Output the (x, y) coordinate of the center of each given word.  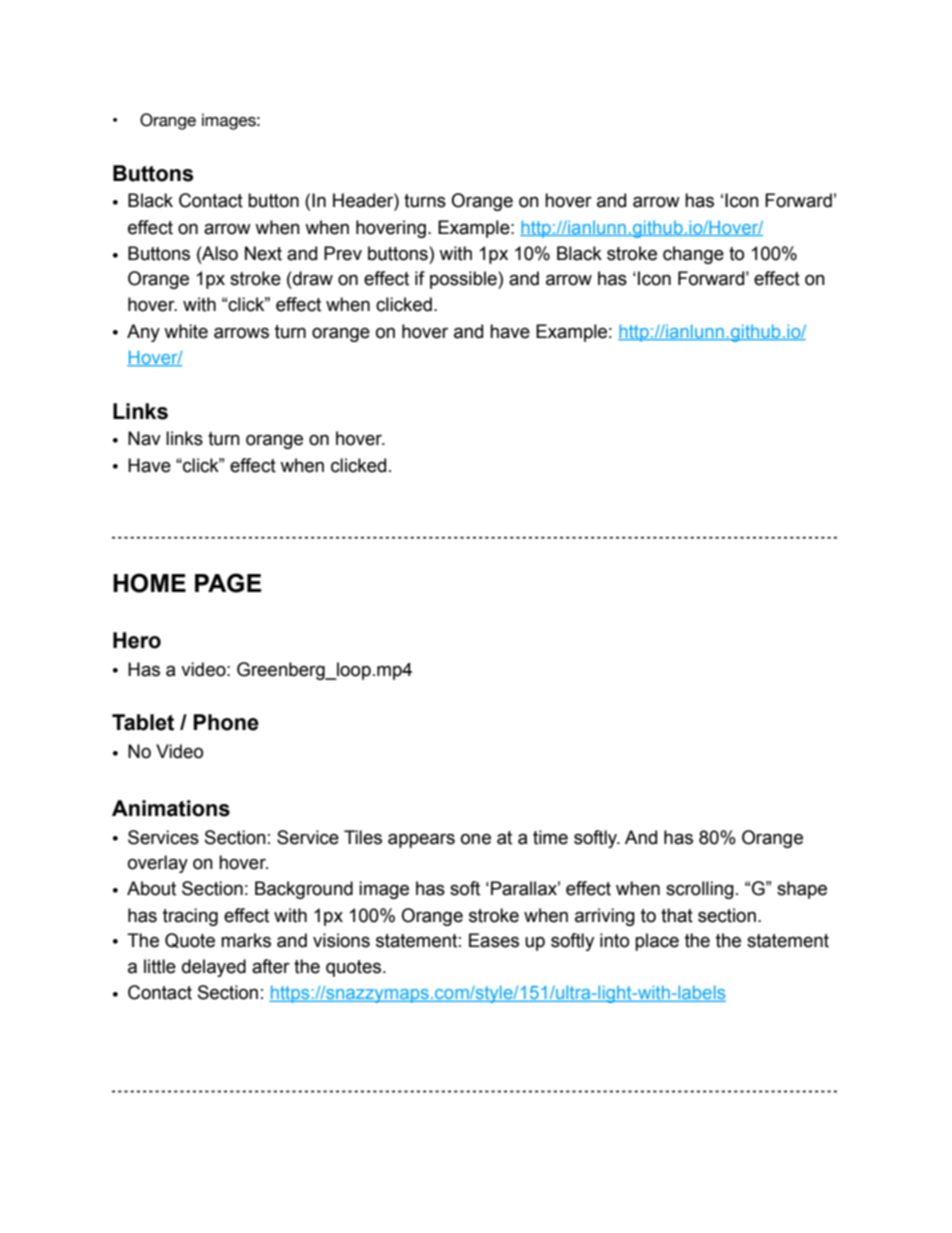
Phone (226, 722)
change (693, 255)
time (550, 837)
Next (263, 253)
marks (246, 940)
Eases (494, 940)
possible (464, 280)
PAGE (228, 583)
